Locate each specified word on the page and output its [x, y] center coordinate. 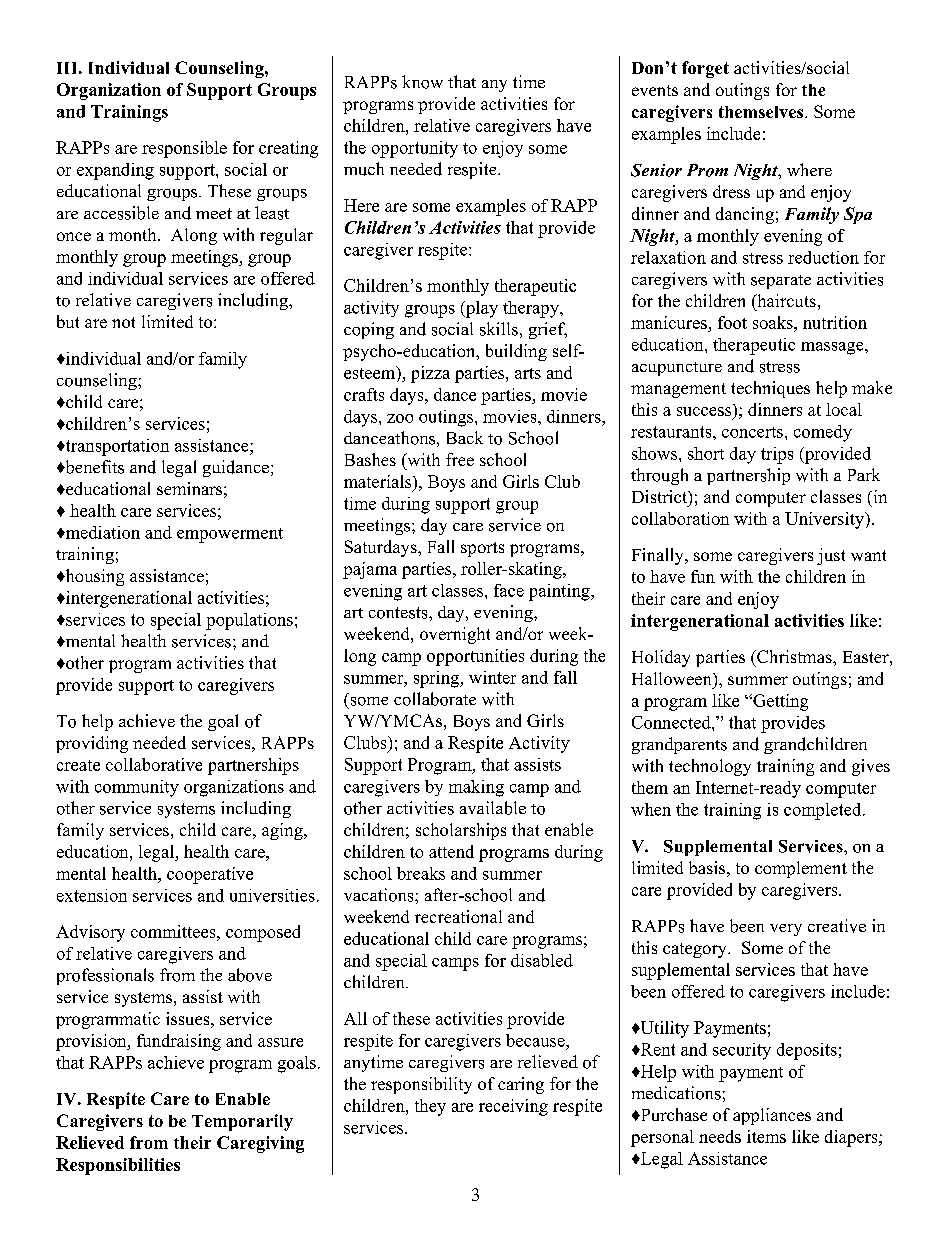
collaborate [435, 699]
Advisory [90, 933]
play [481, 309]
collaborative [154, 764]
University [825, 520]
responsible [184, 149]
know [422, 82]
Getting [779, 702]
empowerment [230, 535]
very [786, 930]
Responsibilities [118, 1166]
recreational [458, 916]
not [123, 322]
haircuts [785, 300]
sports [482, 549]
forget [705, 69]
